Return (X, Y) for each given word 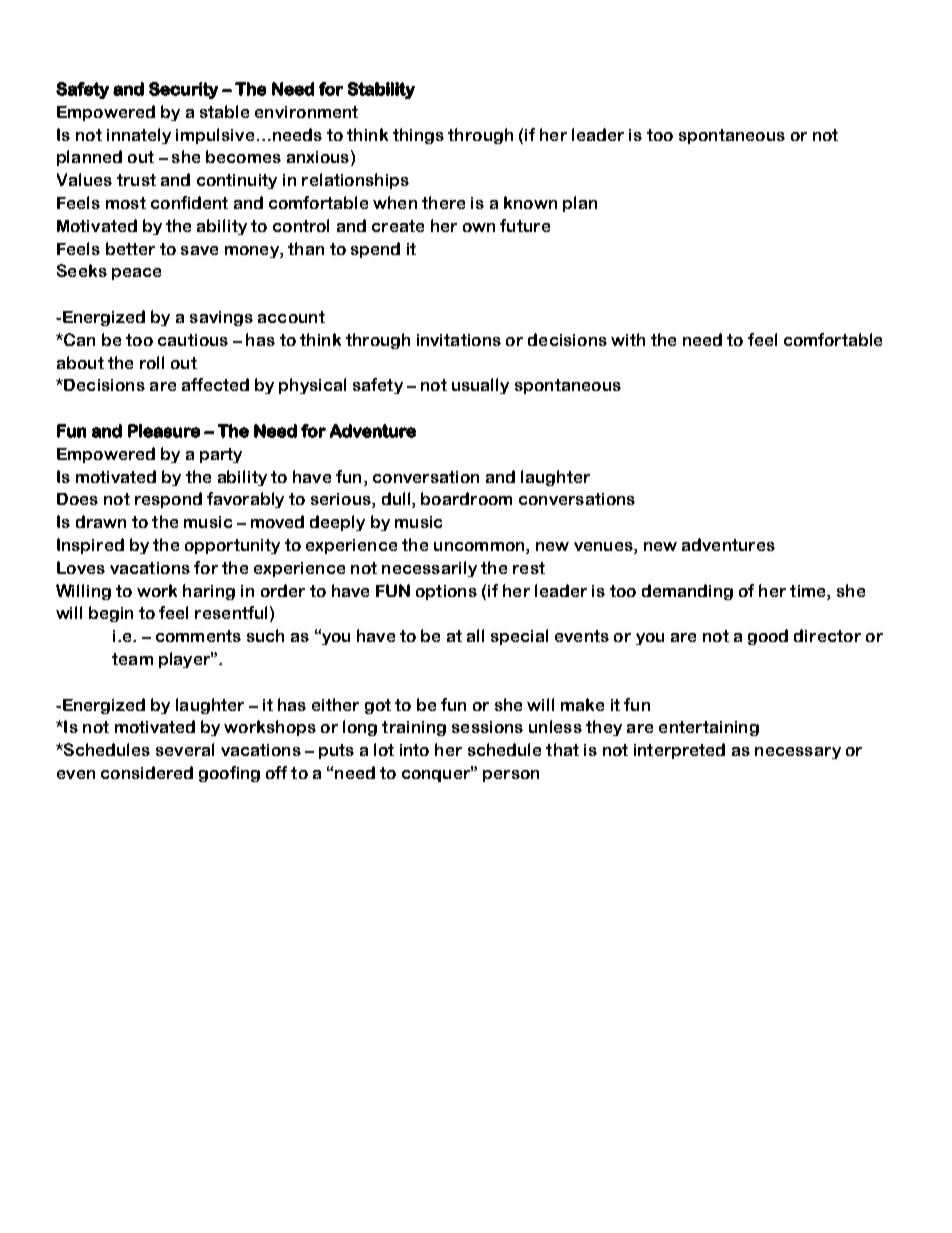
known (530, 202)
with (628, 339)
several (185, 749)
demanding (687, 592)
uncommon (480, 548)
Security (183, 90)
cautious (193, 340)
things (418, 136)
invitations (459, 340)
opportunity (232, 546)
